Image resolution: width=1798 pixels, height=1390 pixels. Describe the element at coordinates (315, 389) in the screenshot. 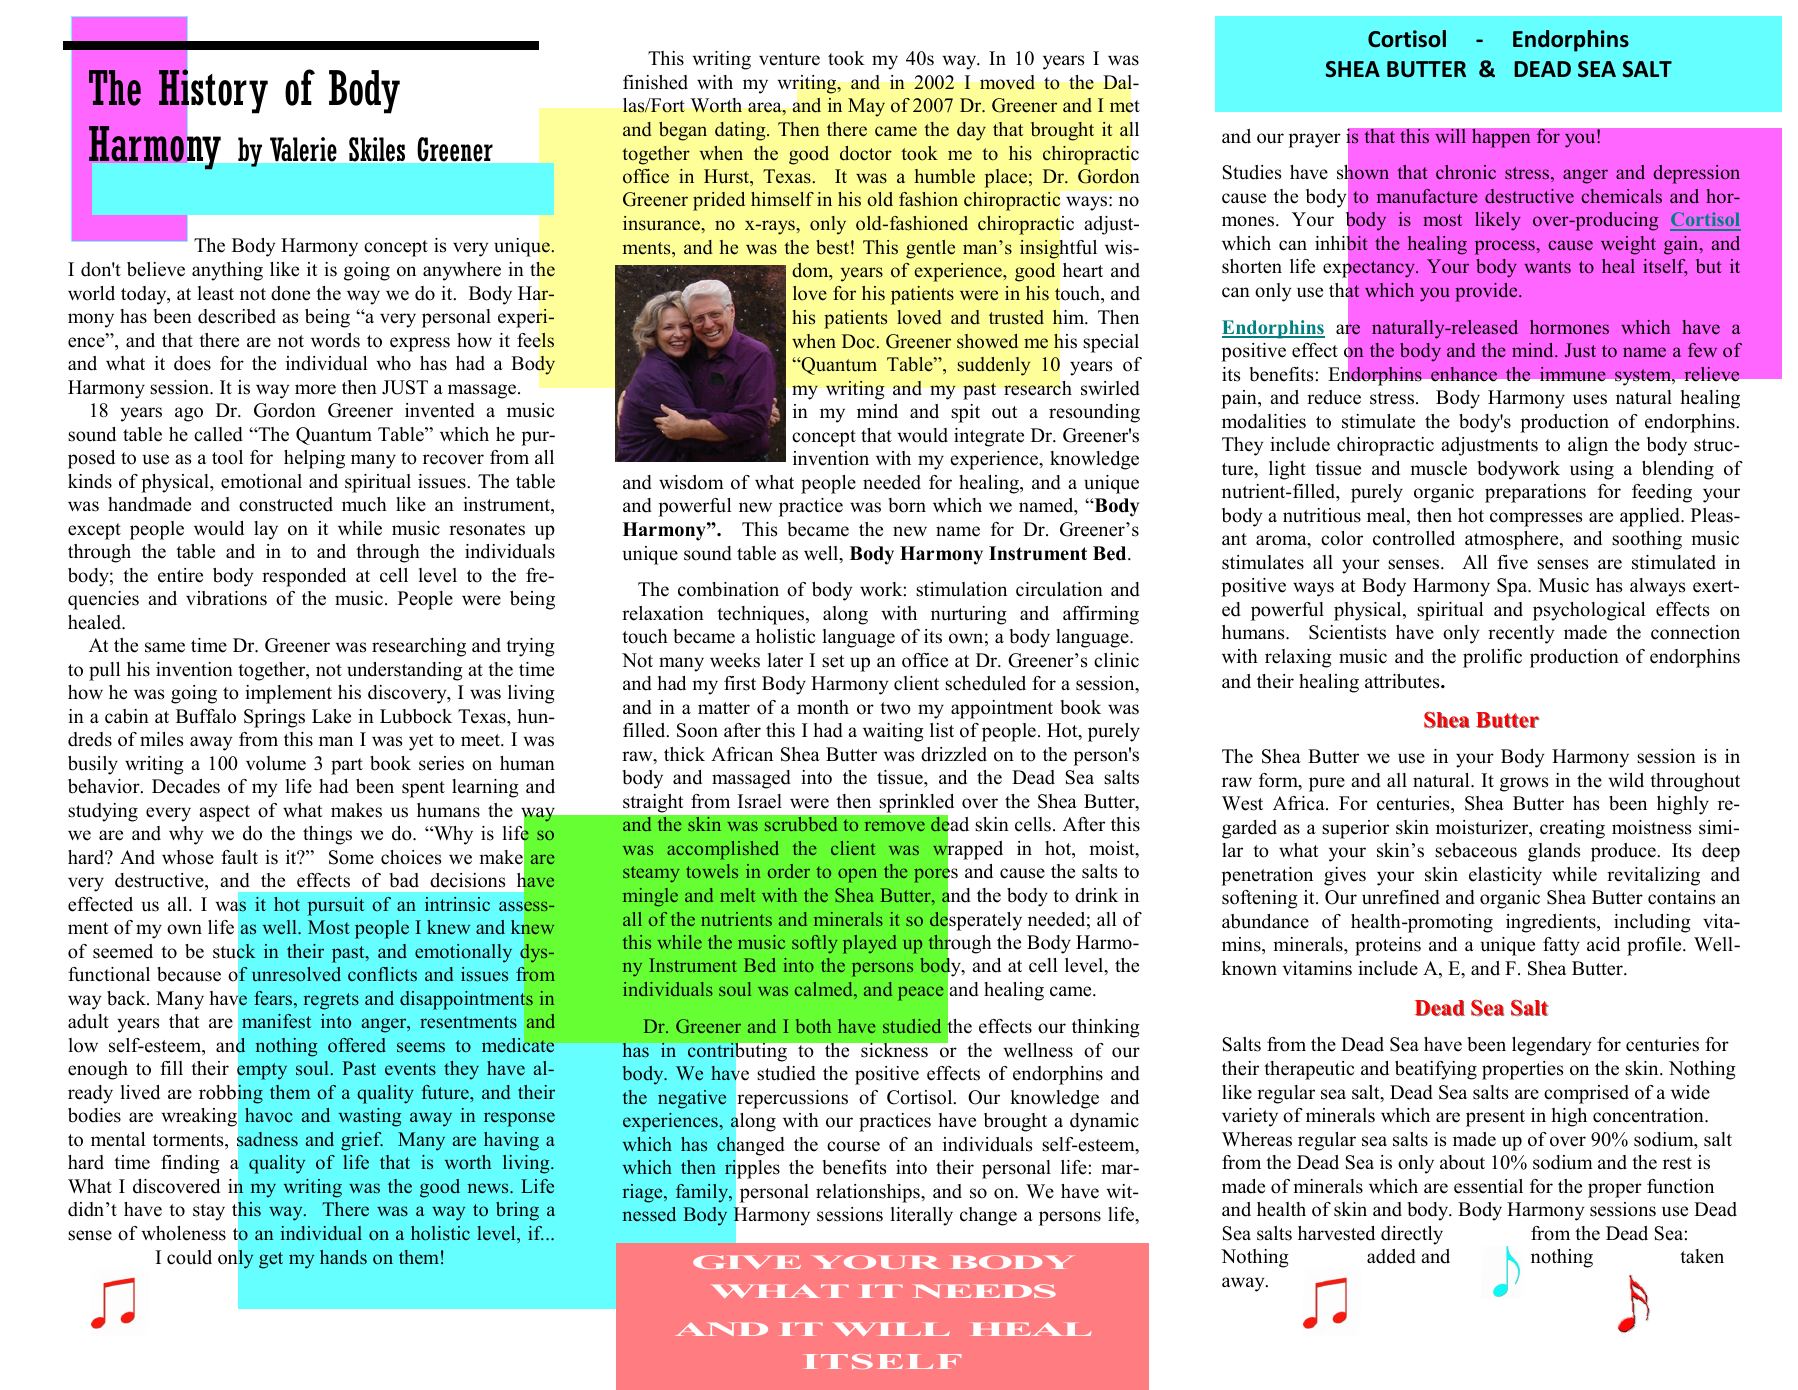

I see `more` at that location.
